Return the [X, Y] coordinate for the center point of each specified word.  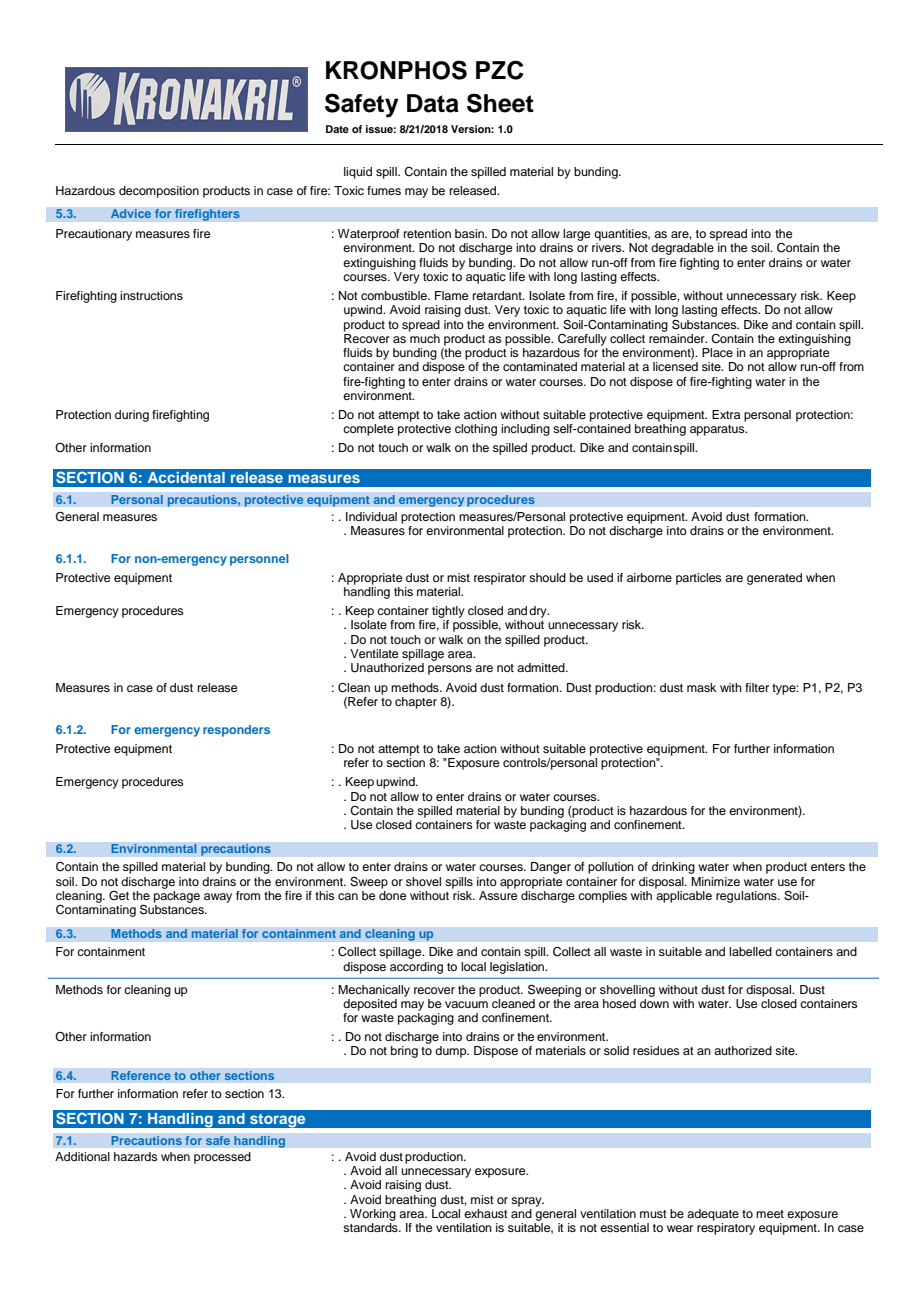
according [416, 968]
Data [433, 103]
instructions [151, 295]
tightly [448, 612]
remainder [678, 337]
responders [236, 731]
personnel [259, 560]
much [424, 337]
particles [699, 579]
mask [701, 687]
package [177, 895]
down [654, 1003]
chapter [416, 703]
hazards [136, 1156]
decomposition [159, 192]
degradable [682, 249]
